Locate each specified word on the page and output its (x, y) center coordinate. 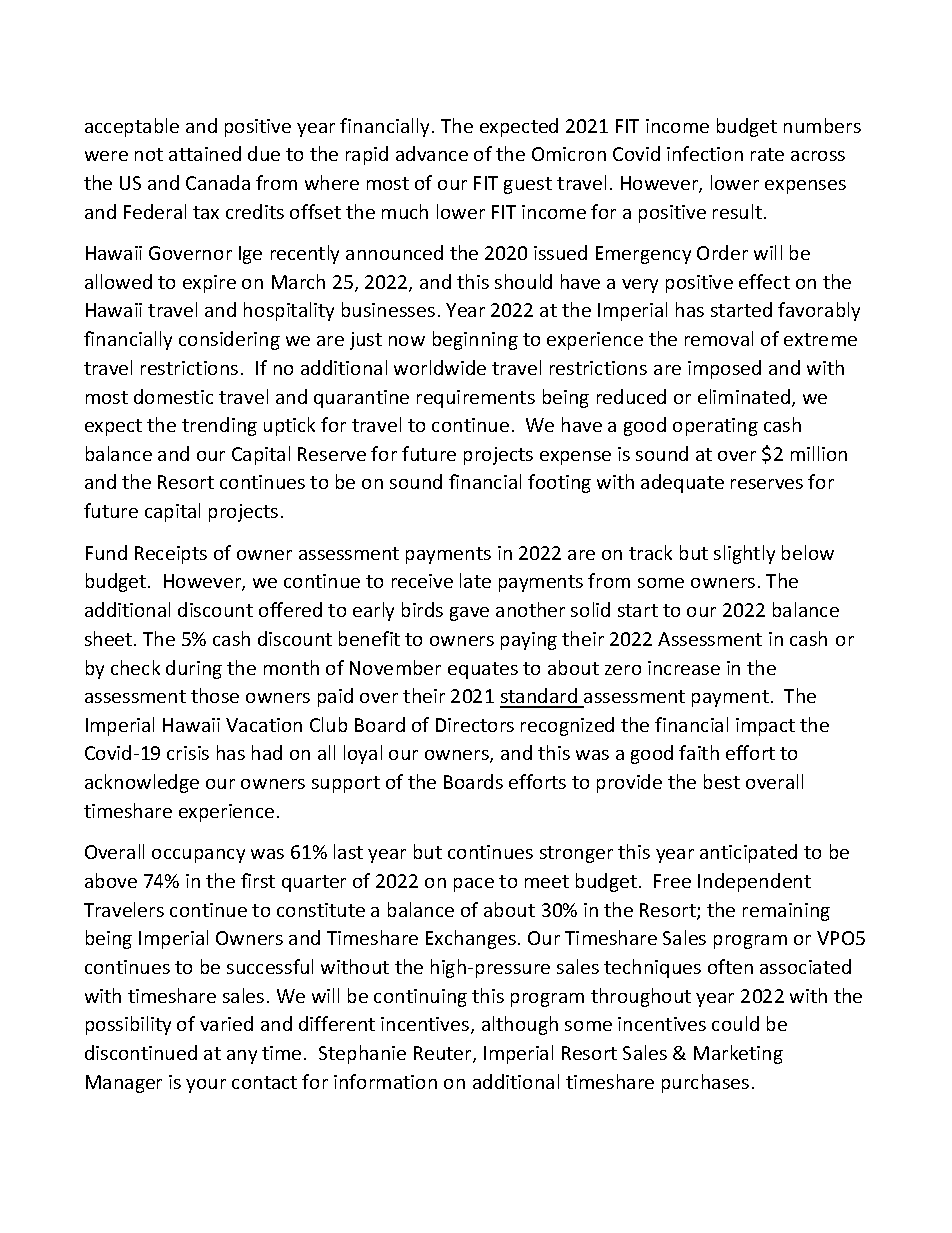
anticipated (748, 853)
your (206, 1086)
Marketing (738, 1054)
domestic (173, 396)
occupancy (198, 856)
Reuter (444, 1054)
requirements (476, 399)
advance (432, 153)
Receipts (171, 555)
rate (767, 154)
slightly (744, 554)
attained (205, 153)
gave (469, 614)
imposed (724, 369)
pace (474, 885)
